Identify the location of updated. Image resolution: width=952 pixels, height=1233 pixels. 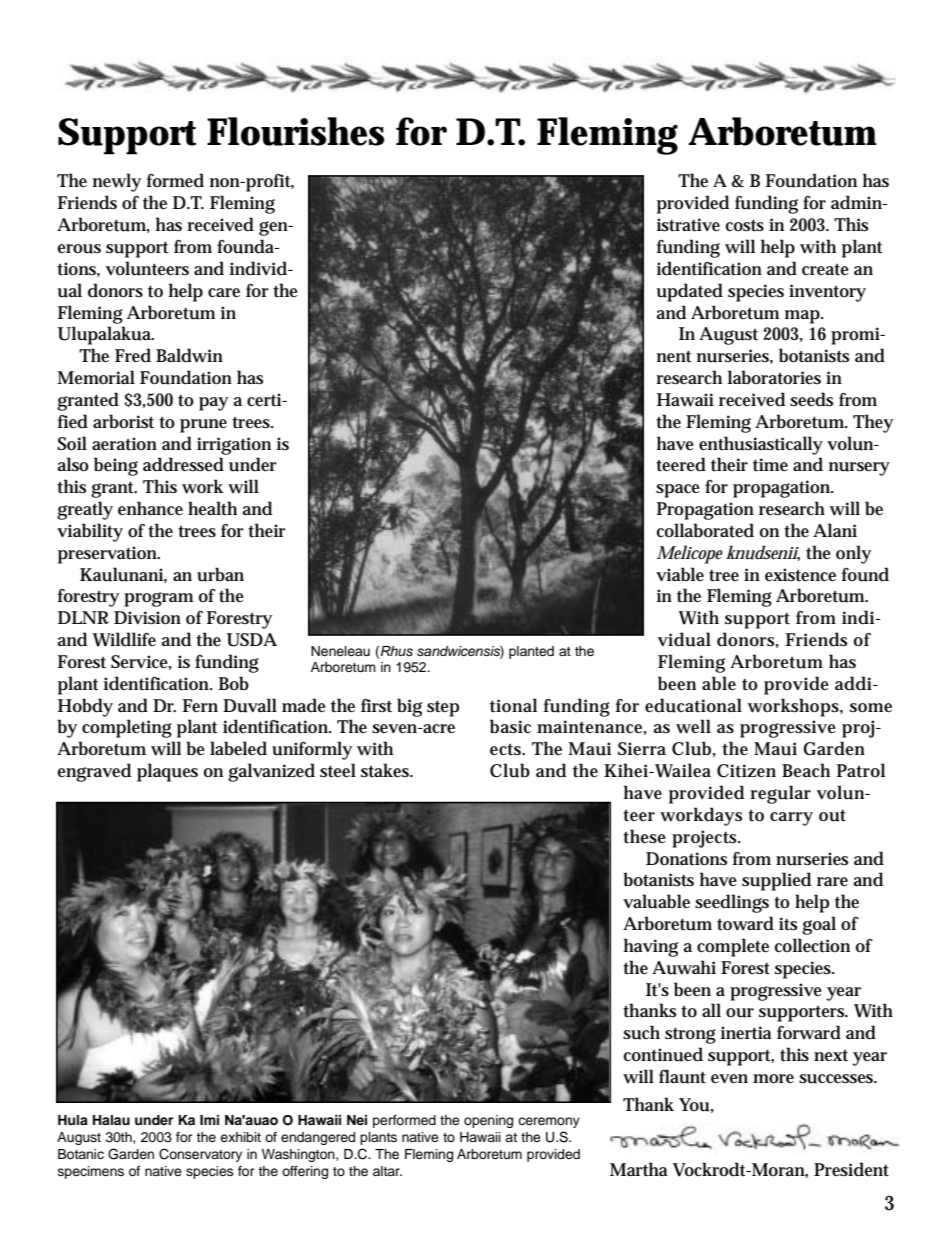
(690, 292).
